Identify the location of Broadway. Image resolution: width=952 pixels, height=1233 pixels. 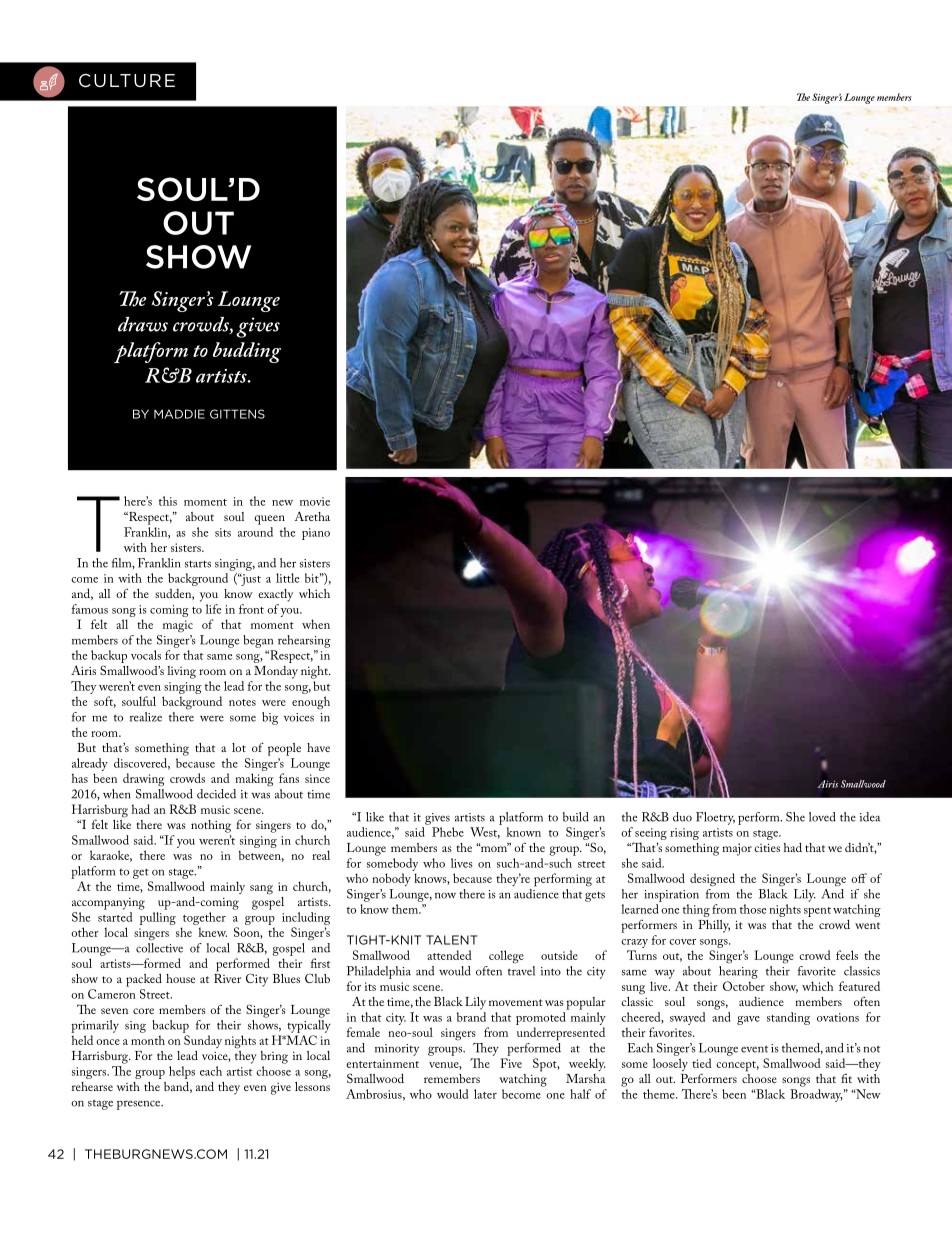
(816, 1095).
